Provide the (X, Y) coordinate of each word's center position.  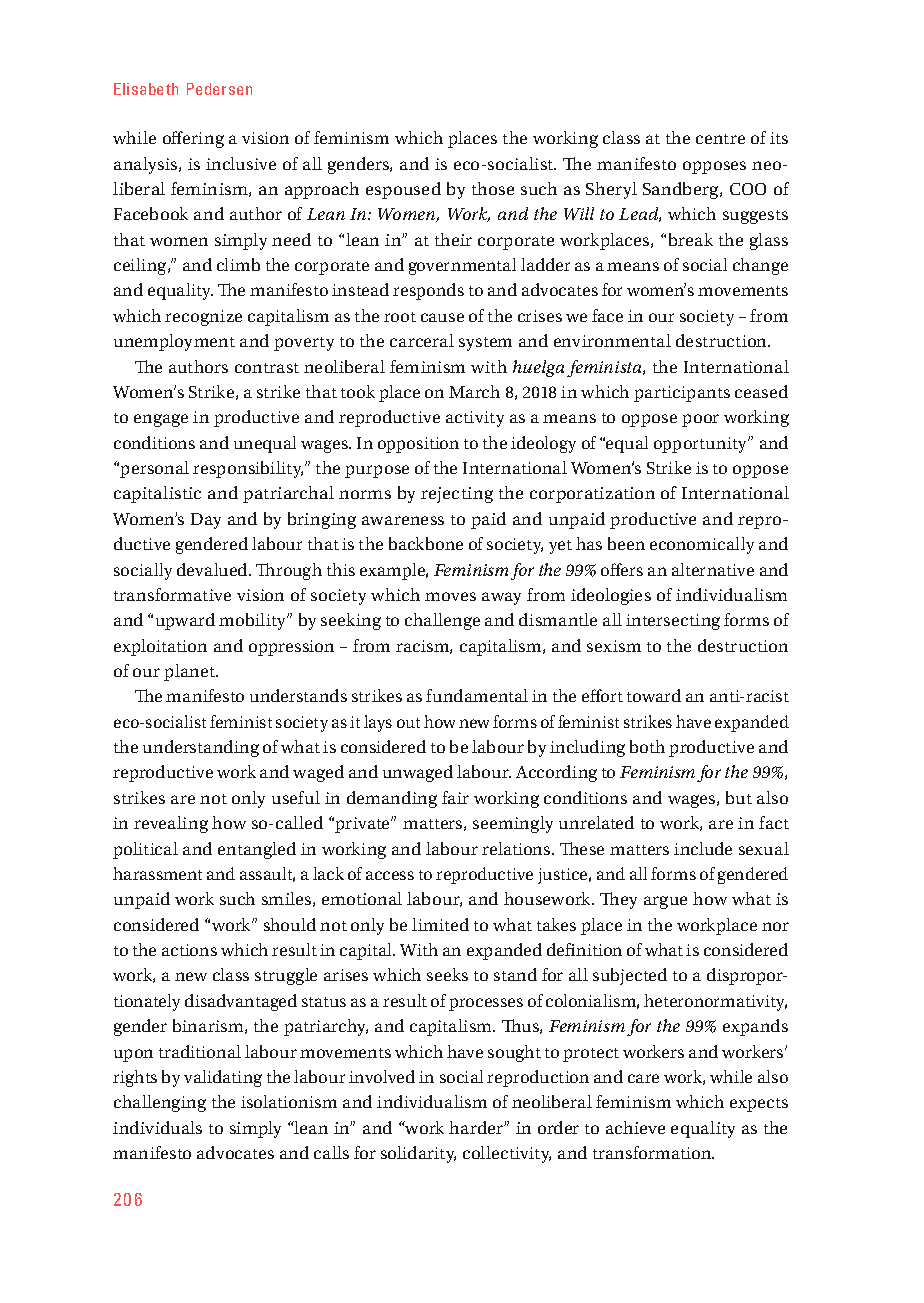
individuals (157, 1127)
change (760, 266)
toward (654, 695)
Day (206, 521)
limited (440, 924)
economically (702, 545)
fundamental (477, 695)
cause (442, 317)
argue (665, 902)
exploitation (160, 647)
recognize (203, 318)
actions (189, 950)
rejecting (457, 495)
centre (720, 139)
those (493, 188)
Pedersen (219, 89)
